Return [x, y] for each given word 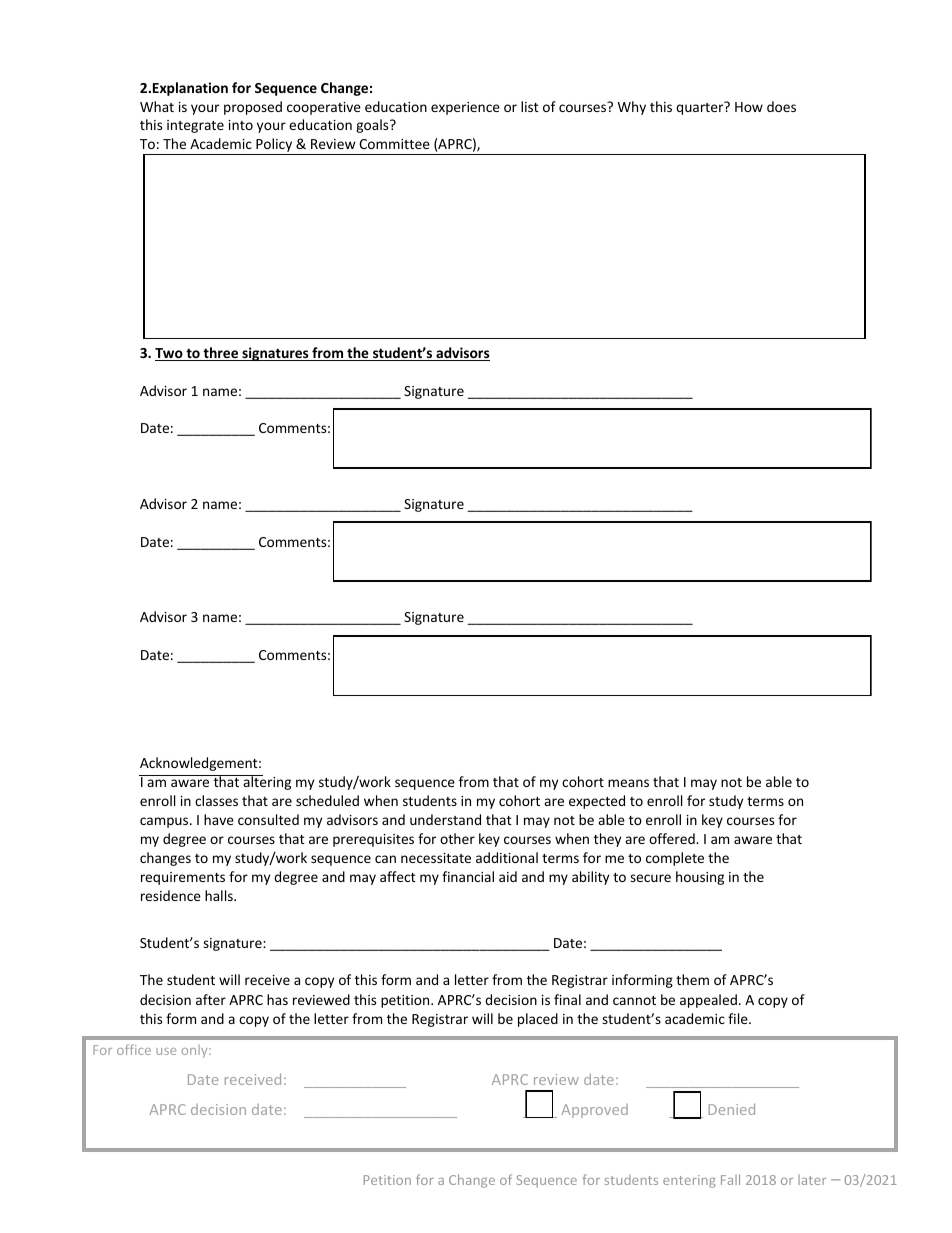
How [749, 107]
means [628, 783]
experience [465, 108]
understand [445, 819]
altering [266, 782]
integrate [195, 126]
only [196, 1051]
